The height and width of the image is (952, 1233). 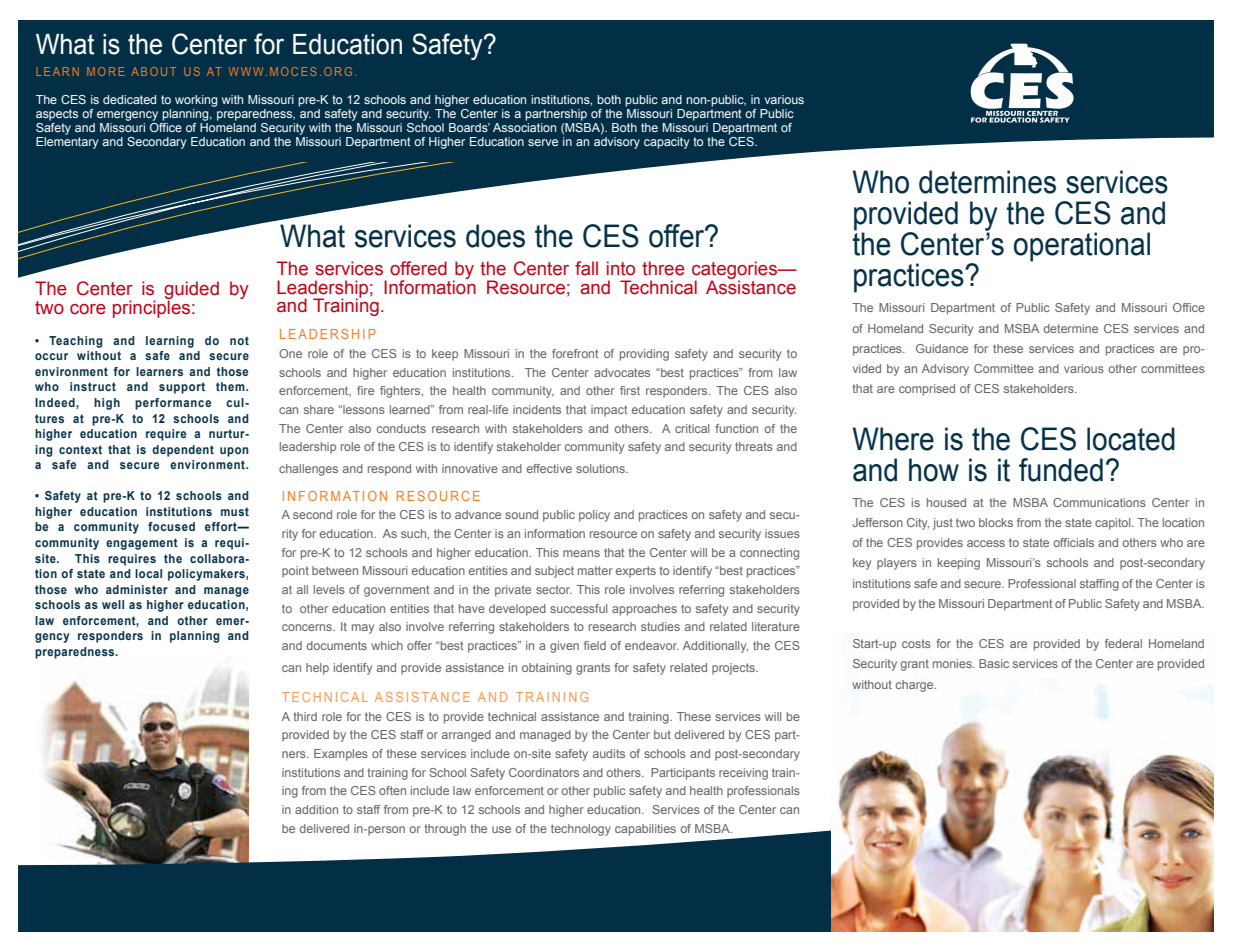 I want to click on Guidance, so click(x=942, y=348).
